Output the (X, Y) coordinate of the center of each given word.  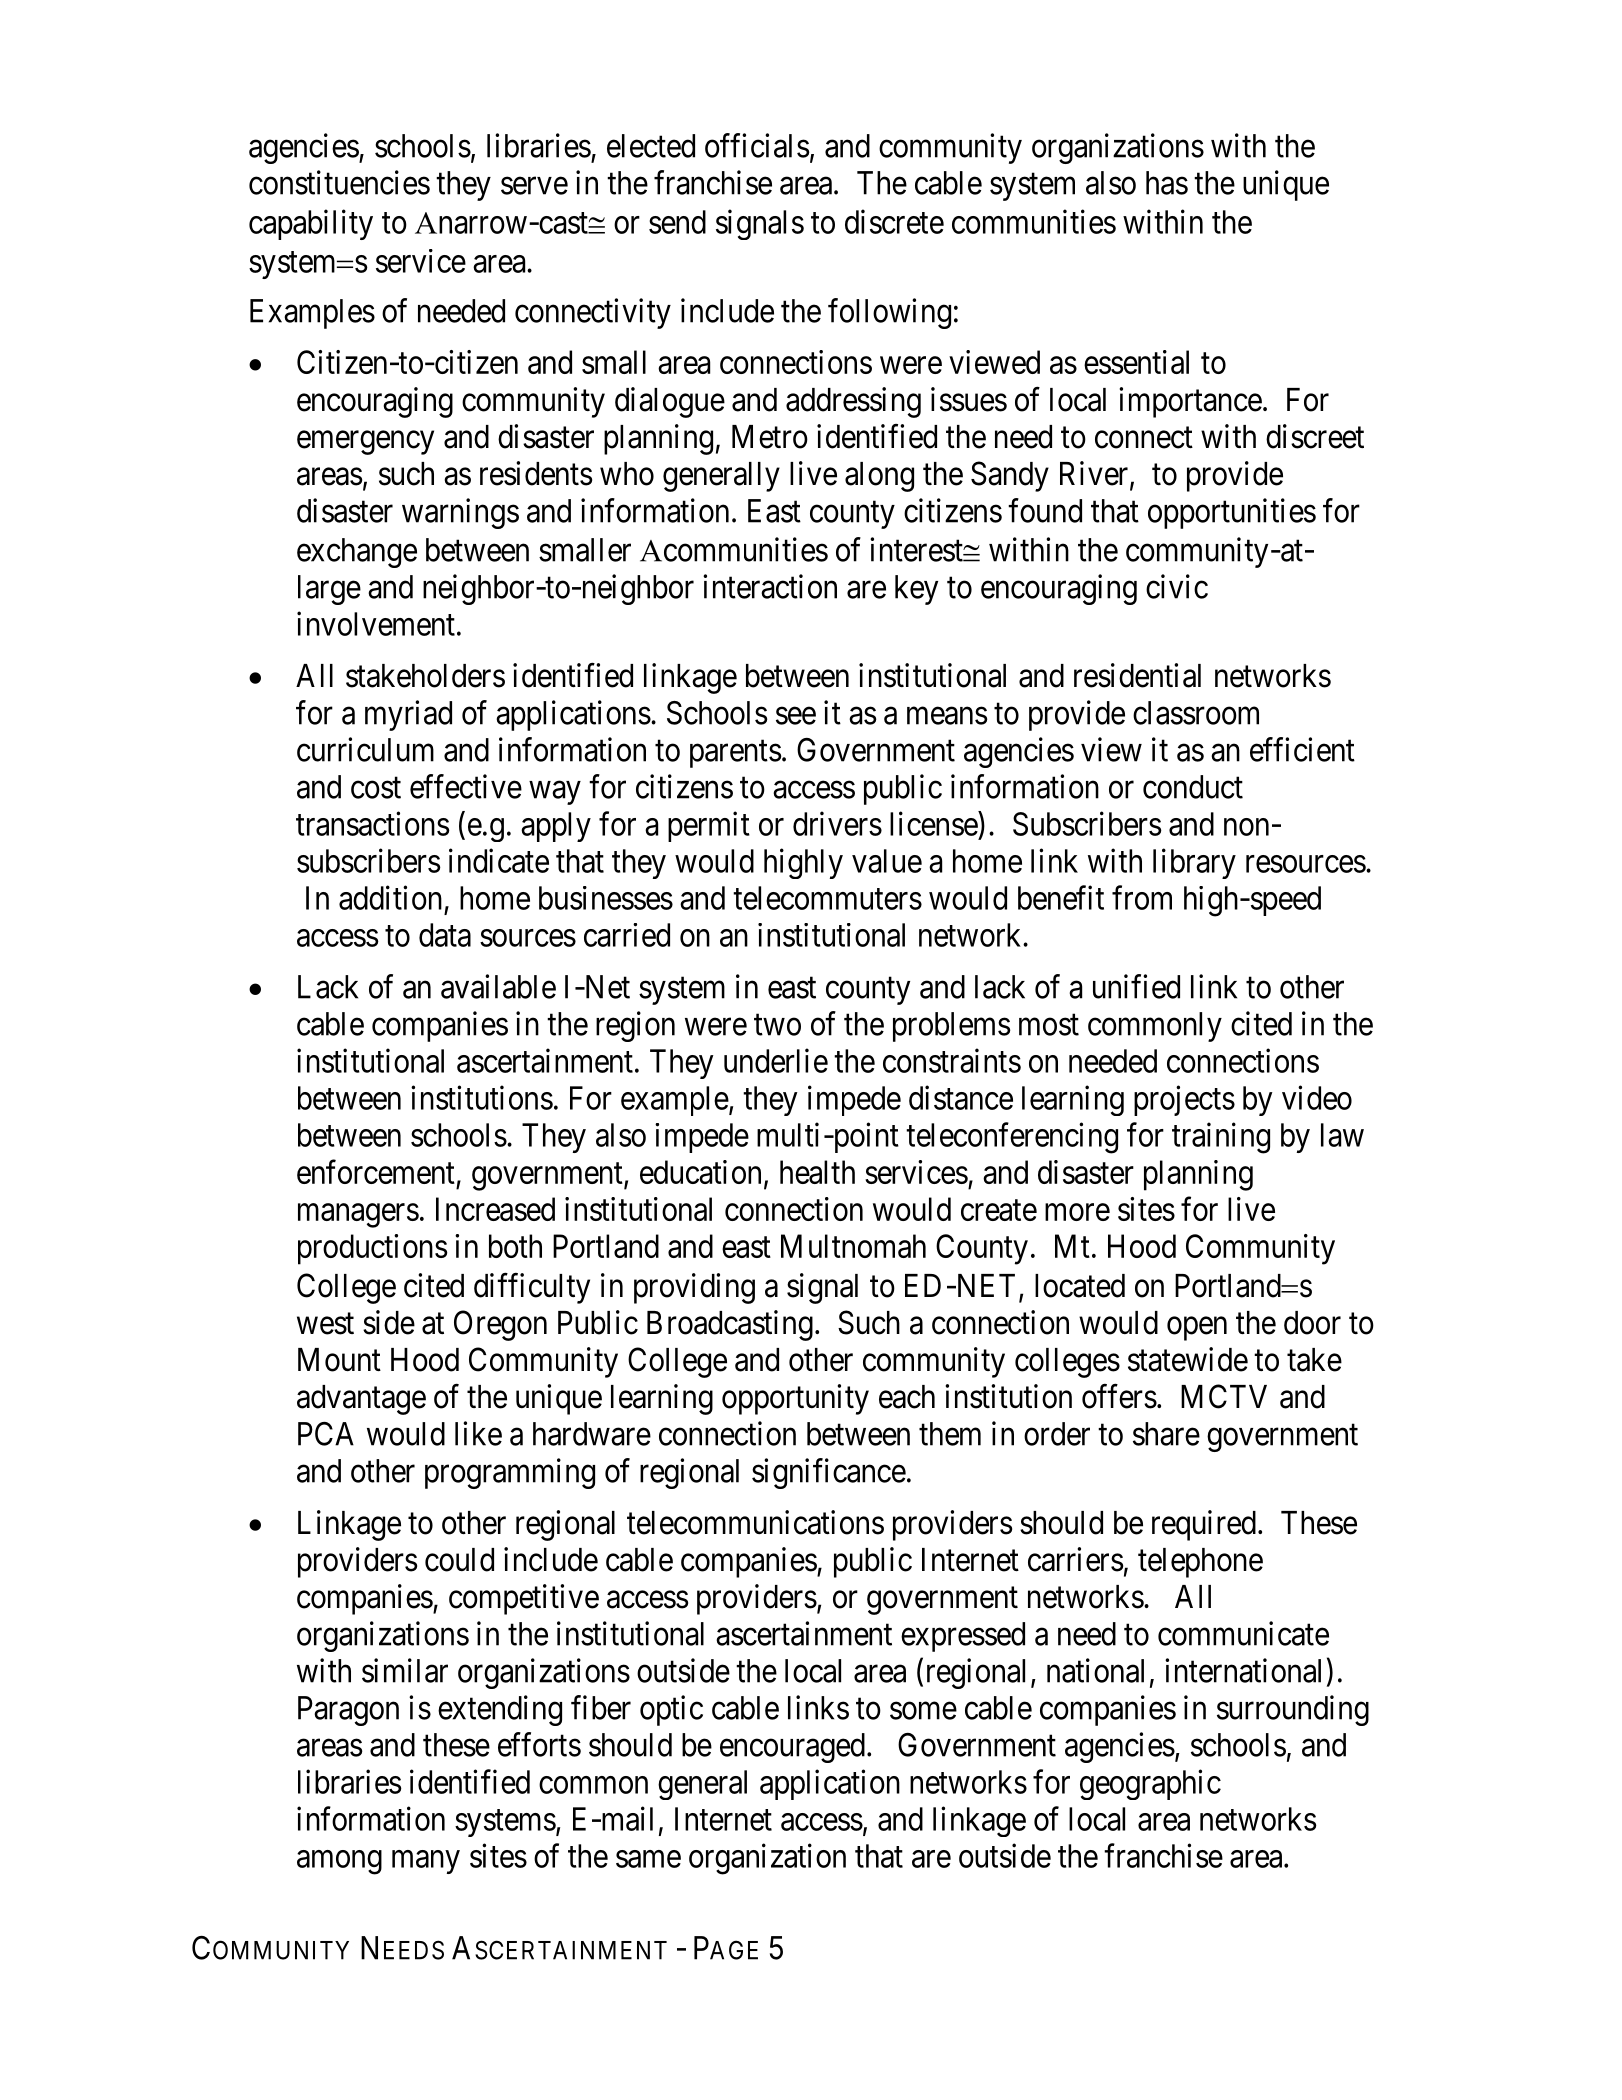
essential (1136, 362)
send (677, 222)
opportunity (795, 1399)
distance (961, 1097)
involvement (376, 623)
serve (534, 186)
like (478, 1433)
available (498, 986)
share (1166, 1434)
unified (1136, 986)
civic (1177, 586)
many (426, 1862)
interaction (770, 586)
